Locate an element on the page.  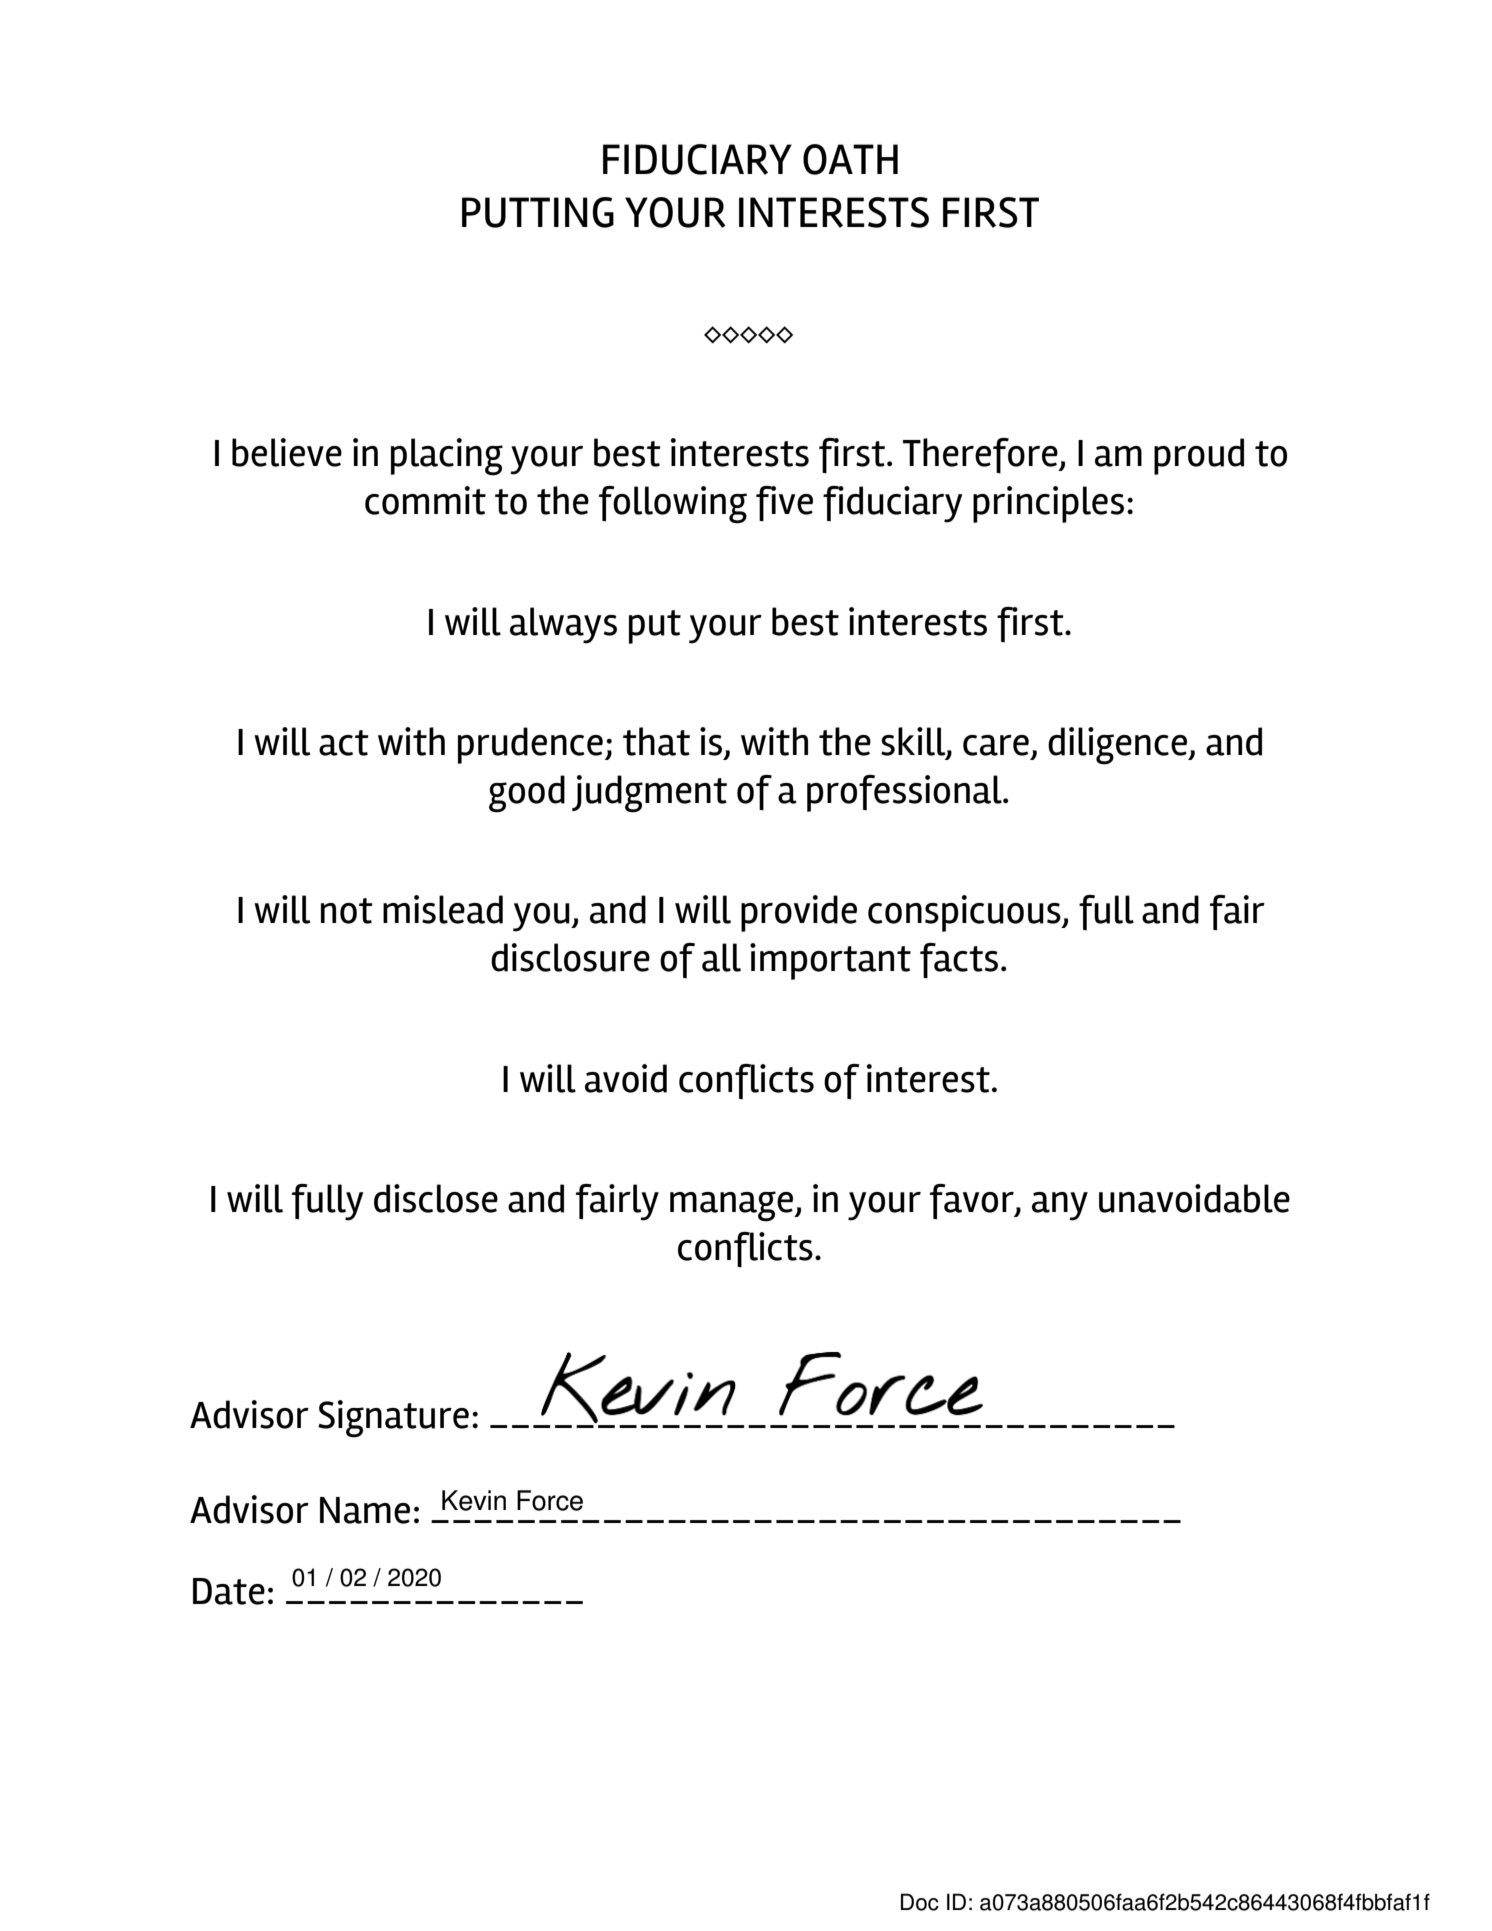
PUTTING is located at coordinates (538, 212).
